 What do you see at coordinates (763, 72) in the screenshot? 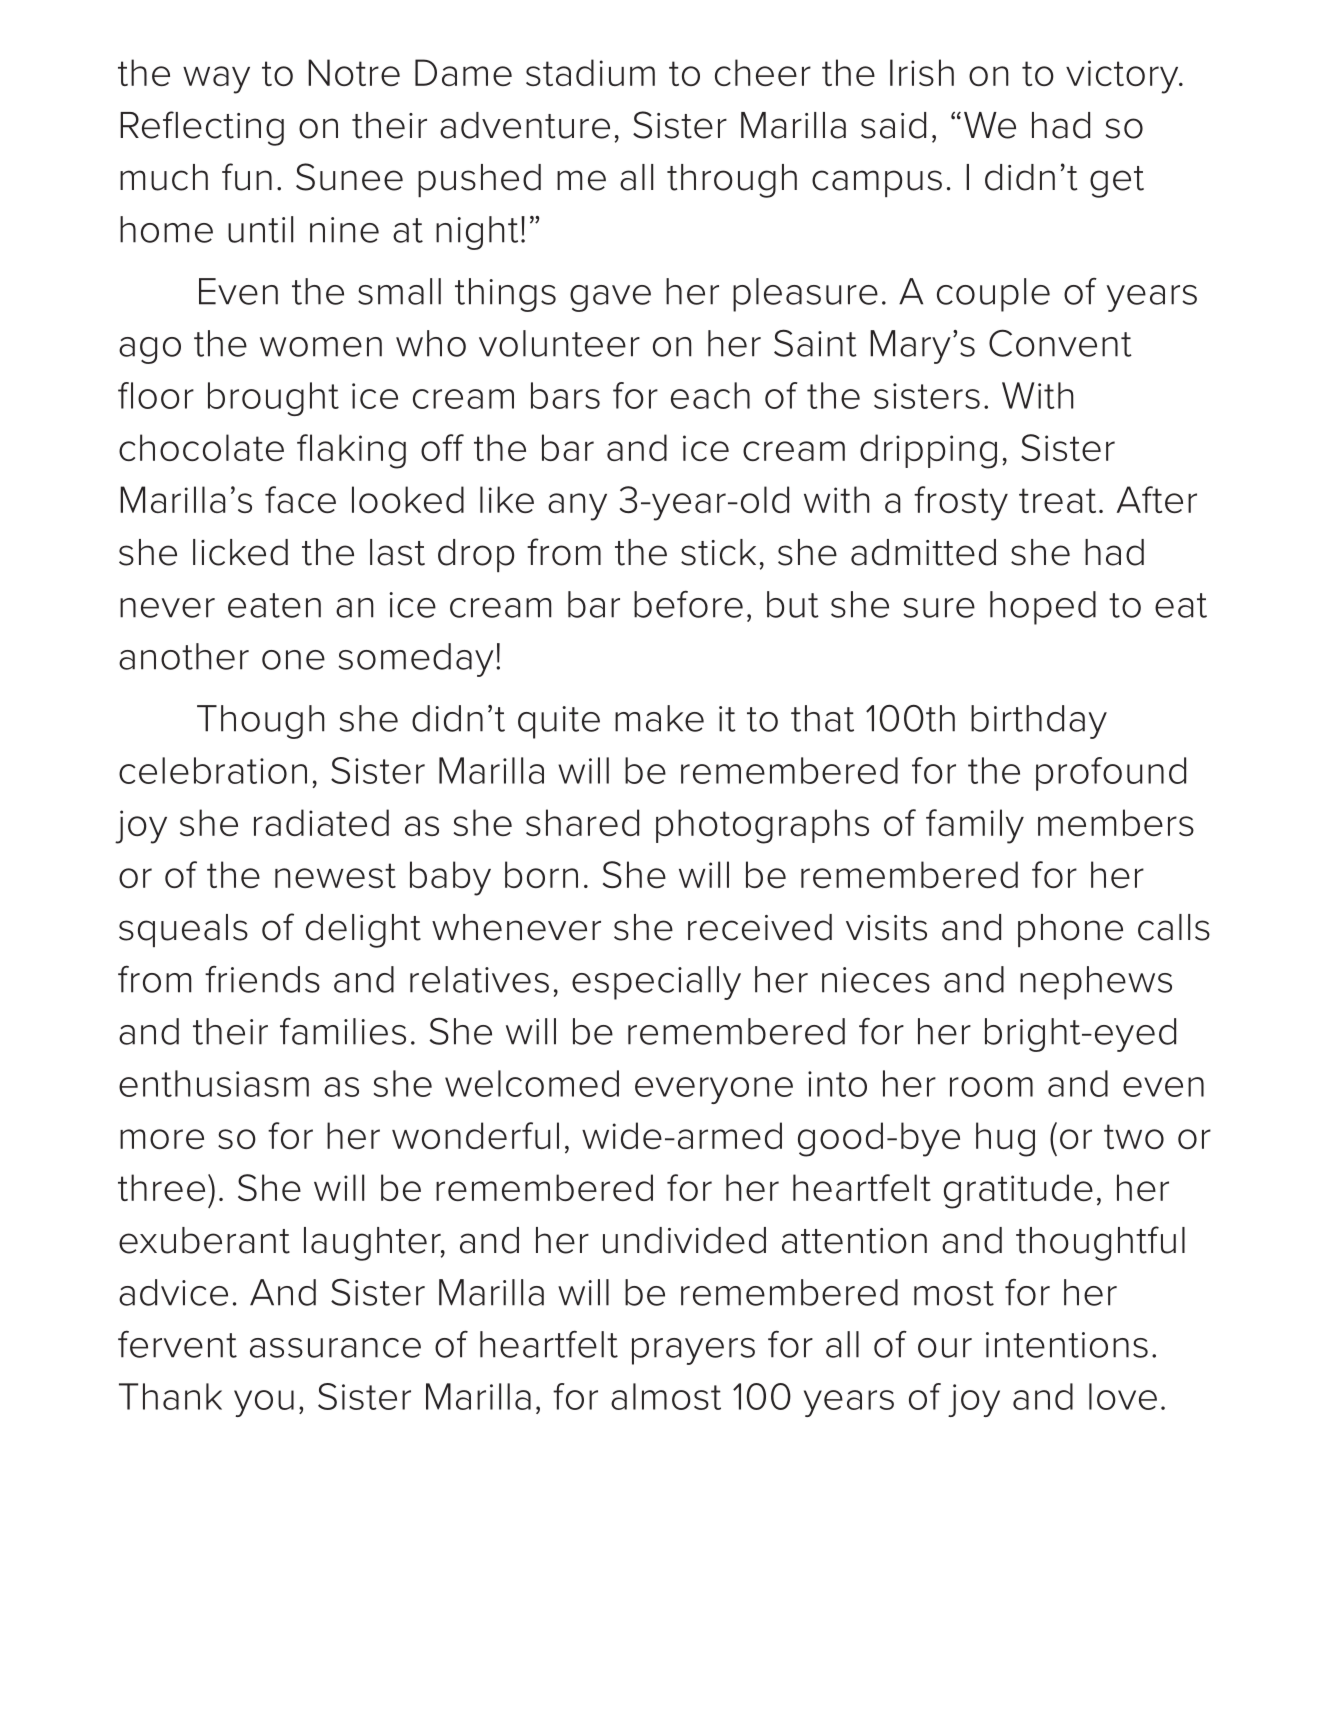
I see `cheer` at bounding box center [763, 72].
